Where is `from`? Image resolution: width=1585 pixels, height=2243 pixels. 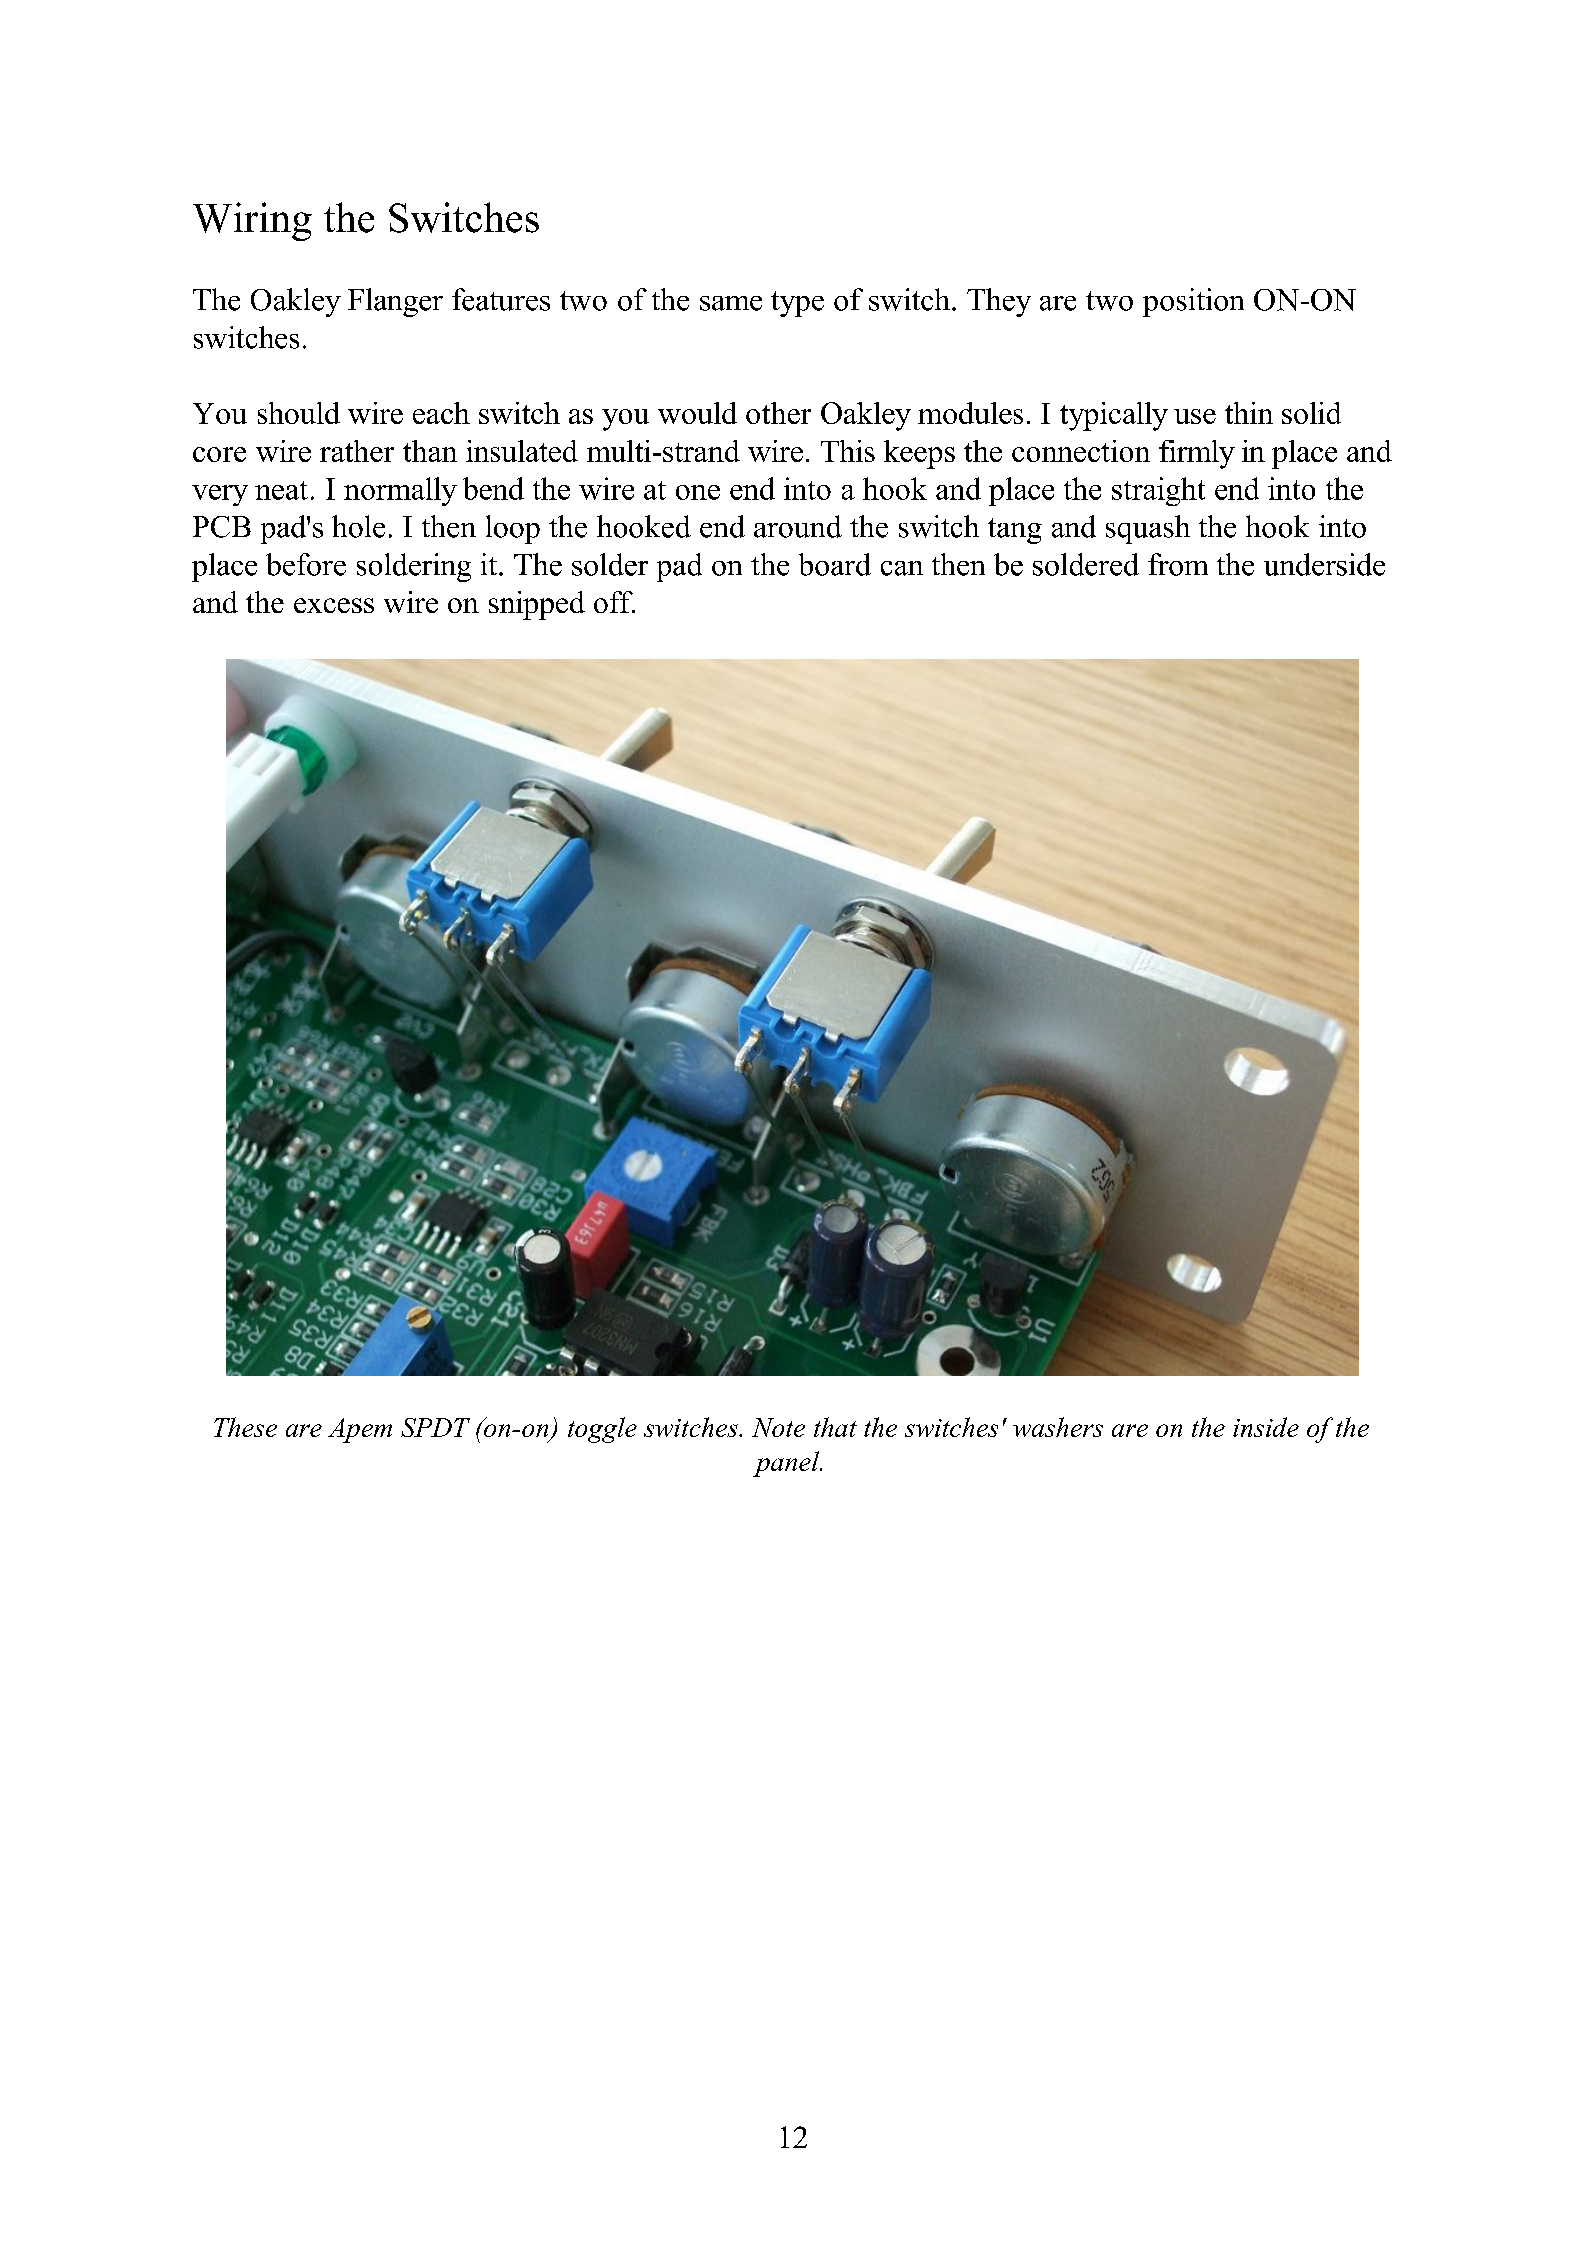 from is located at coordinates (1178, 564).
